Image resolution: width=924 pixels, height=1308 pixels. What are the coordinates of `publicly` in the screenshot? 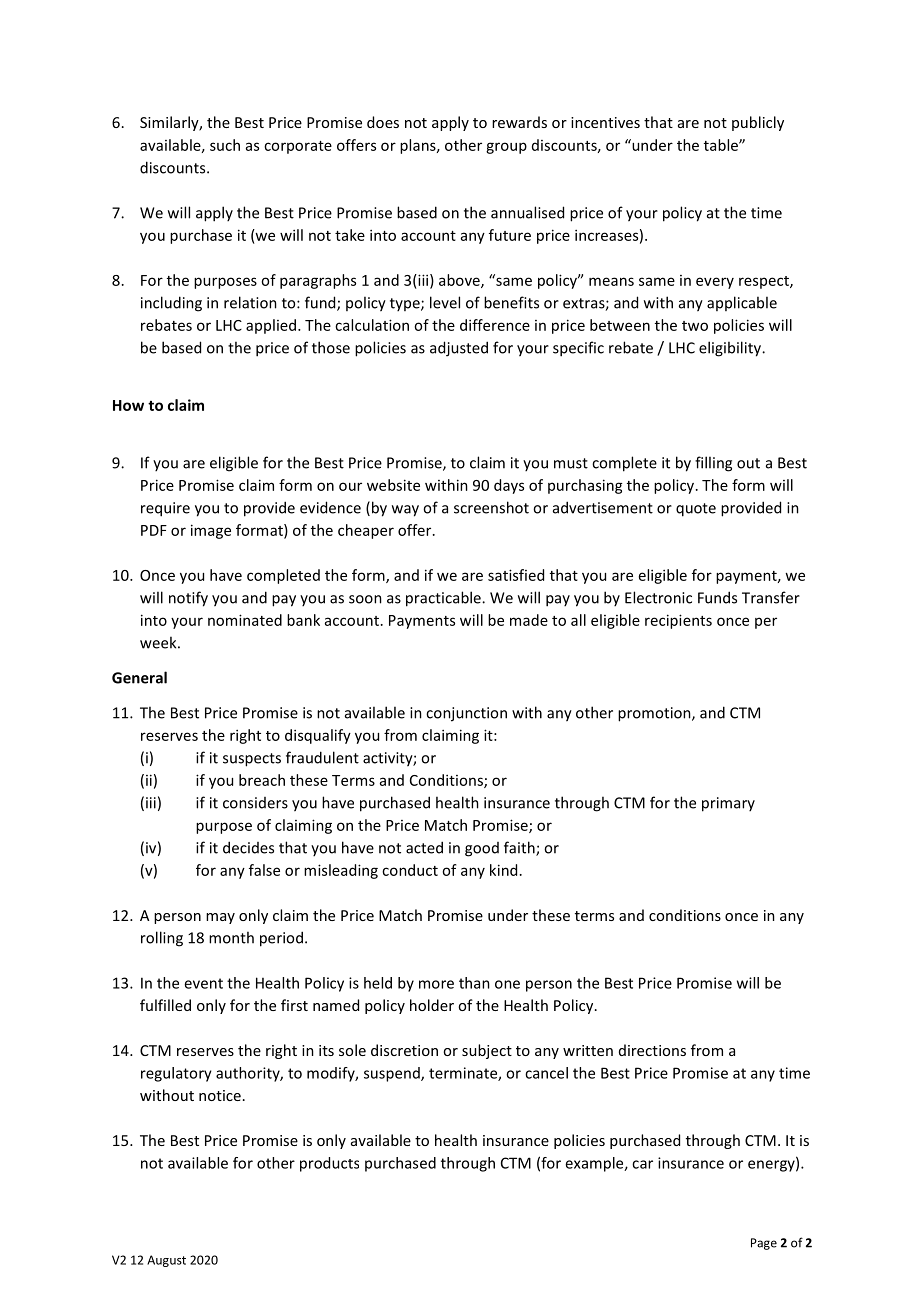 It's located at (758, 123).
